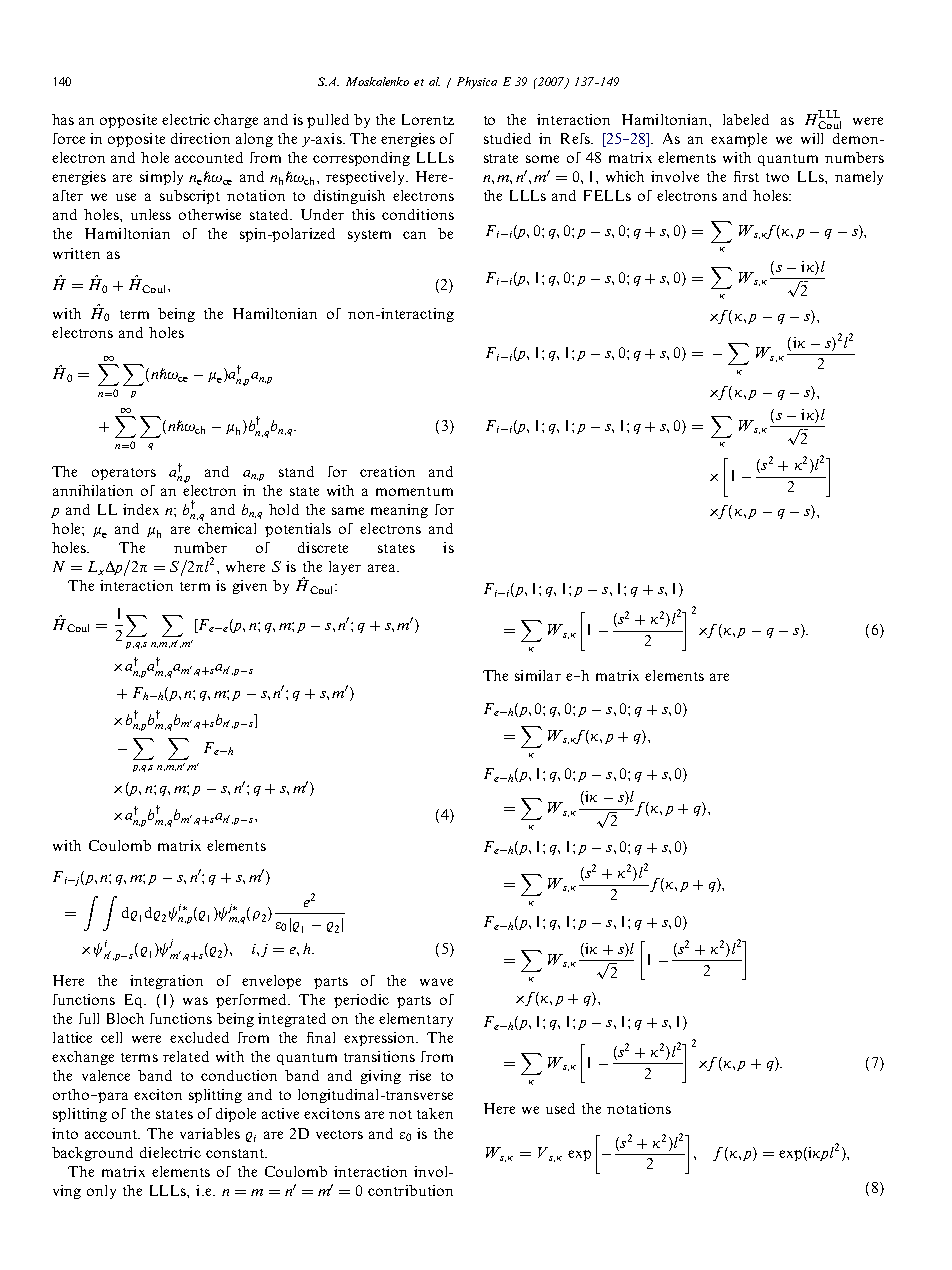 The height and width of the page is (1270, 952). I want to click on studied, so click(507, 138).
